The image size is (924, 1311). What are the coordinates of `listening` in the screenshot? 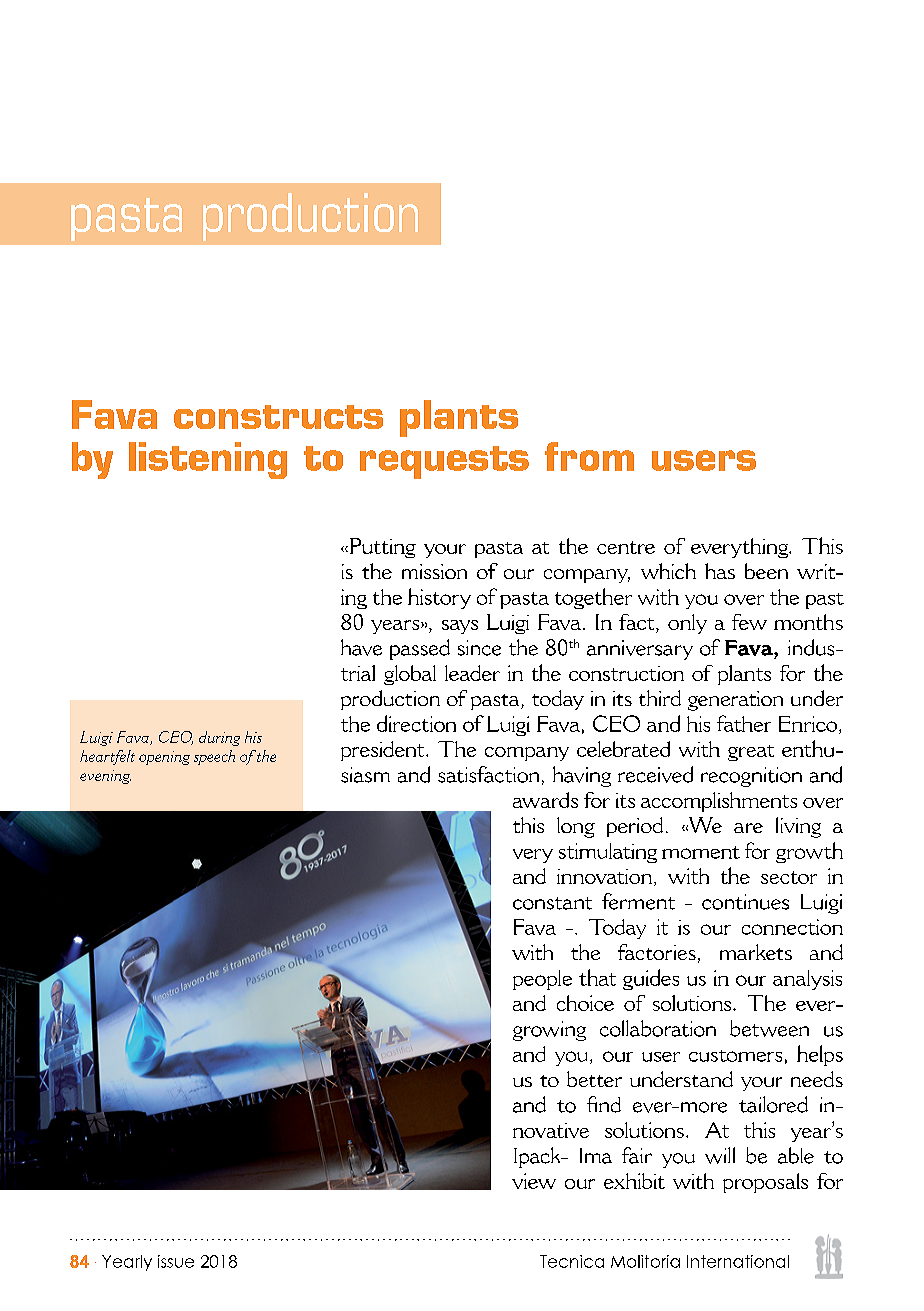 It's located at (208, 460).
